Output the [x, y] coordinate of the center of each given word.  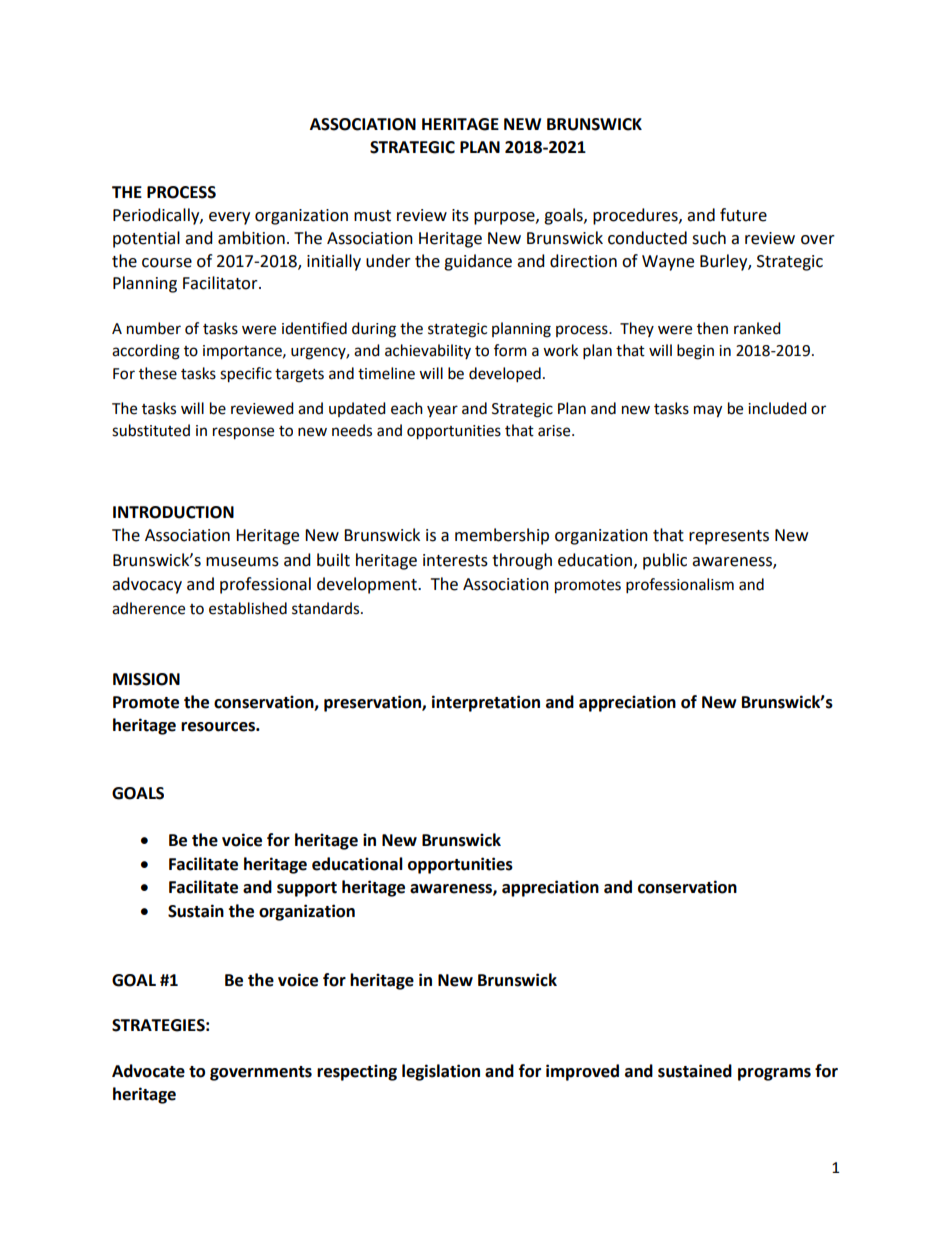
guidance [478, 262]
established [248, 608]
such [709, 238]
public [665, 561]
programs [774, 1074]
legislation [441, 1072]
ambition [251, 238]
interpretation [486, 703]
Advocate [148, 1071]
